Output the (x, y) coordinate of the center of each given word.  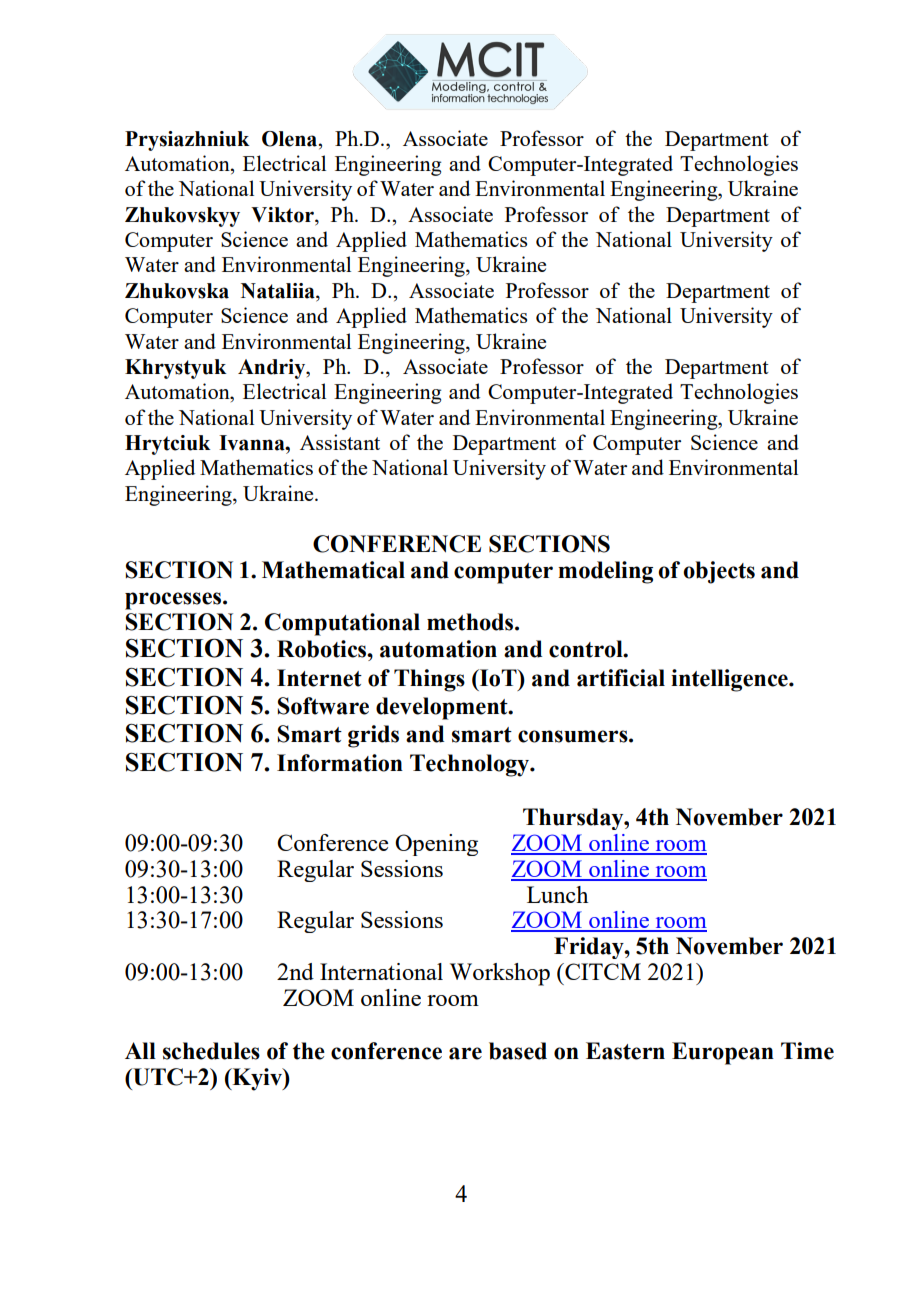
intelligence (730, 680)
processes (174, 601)
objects (719, 572)
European (723, 1053)
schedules (211, 1051)
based (518, 1051)
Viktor (283, 216)
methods (471, 622)
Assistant (340, 442)
